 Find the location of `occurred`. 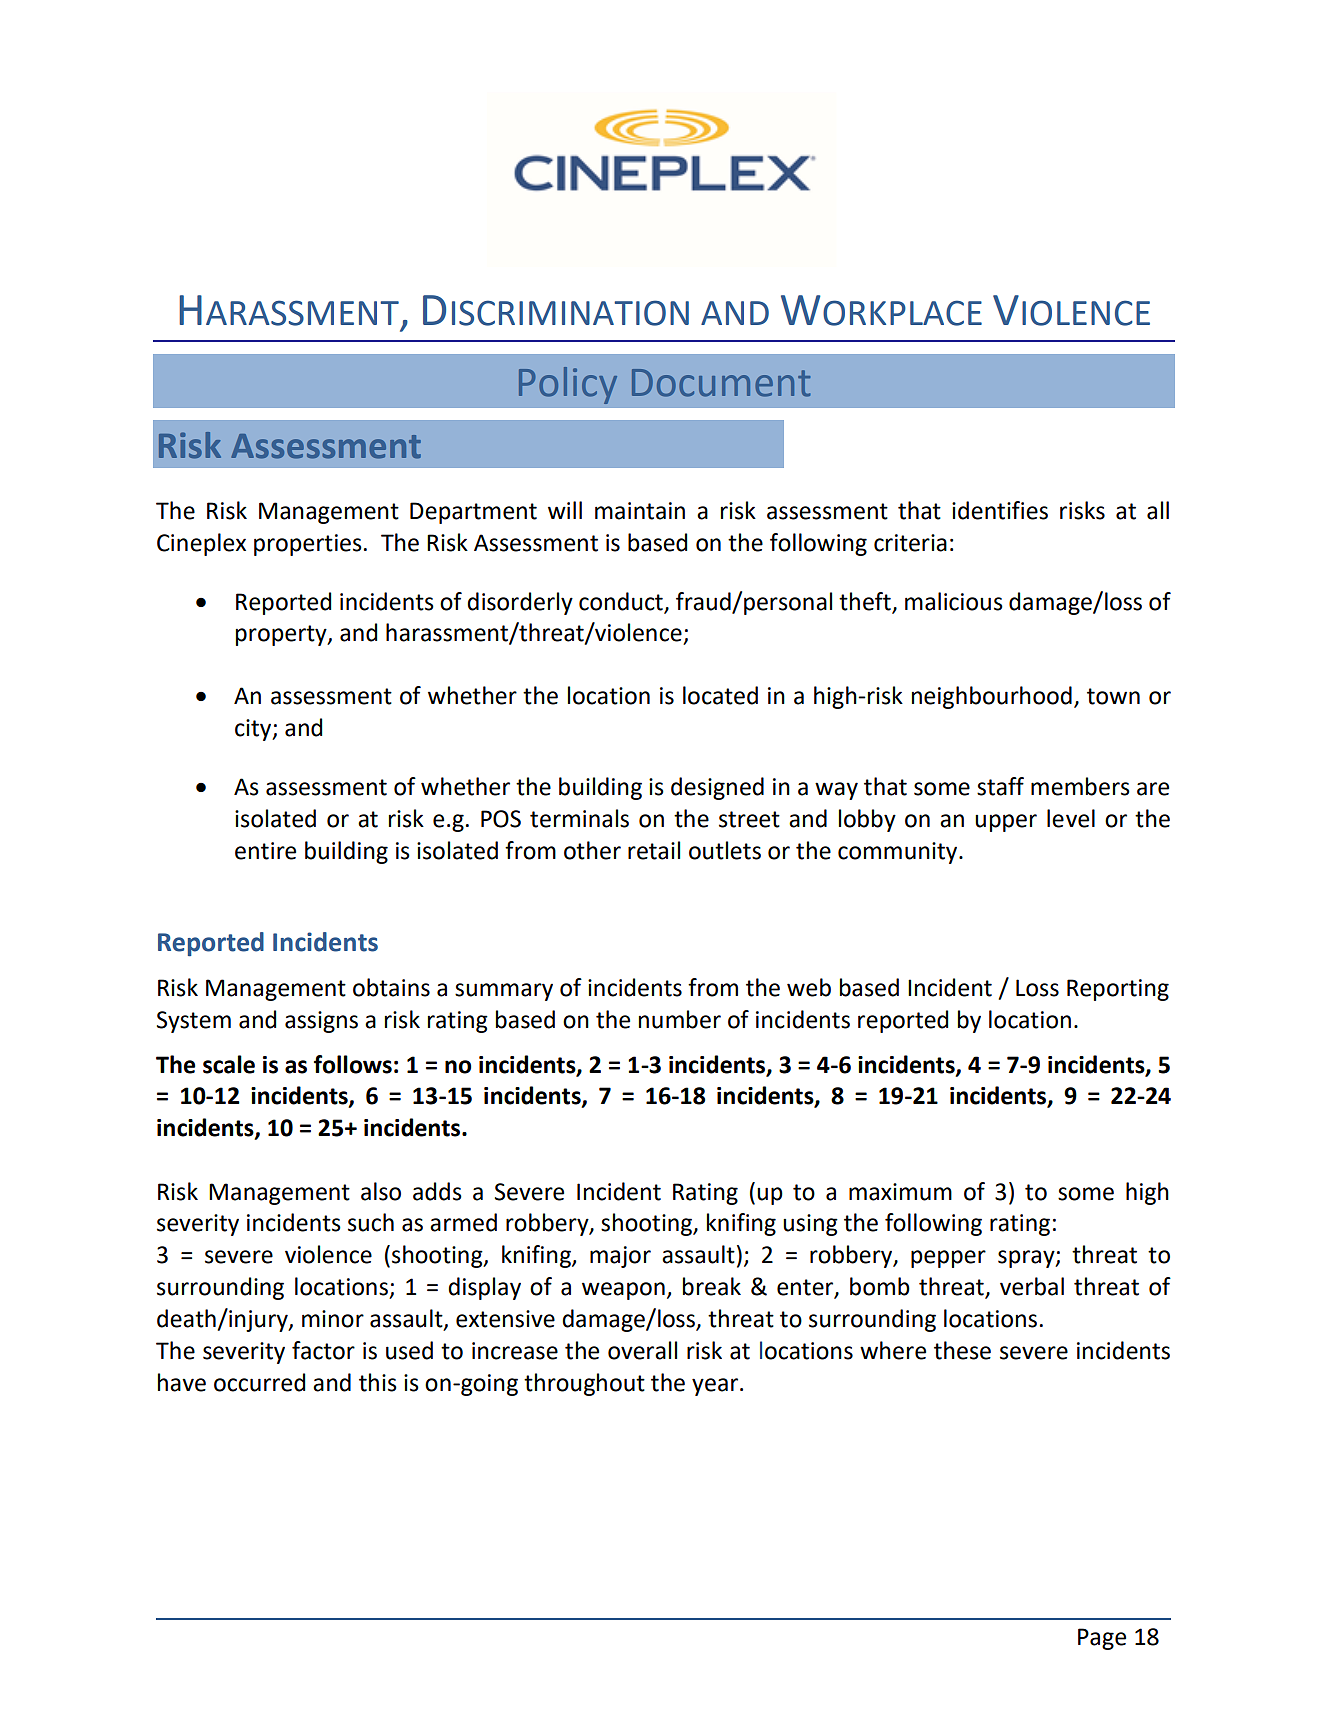

occurred is located at coordinates (259, 1382).
